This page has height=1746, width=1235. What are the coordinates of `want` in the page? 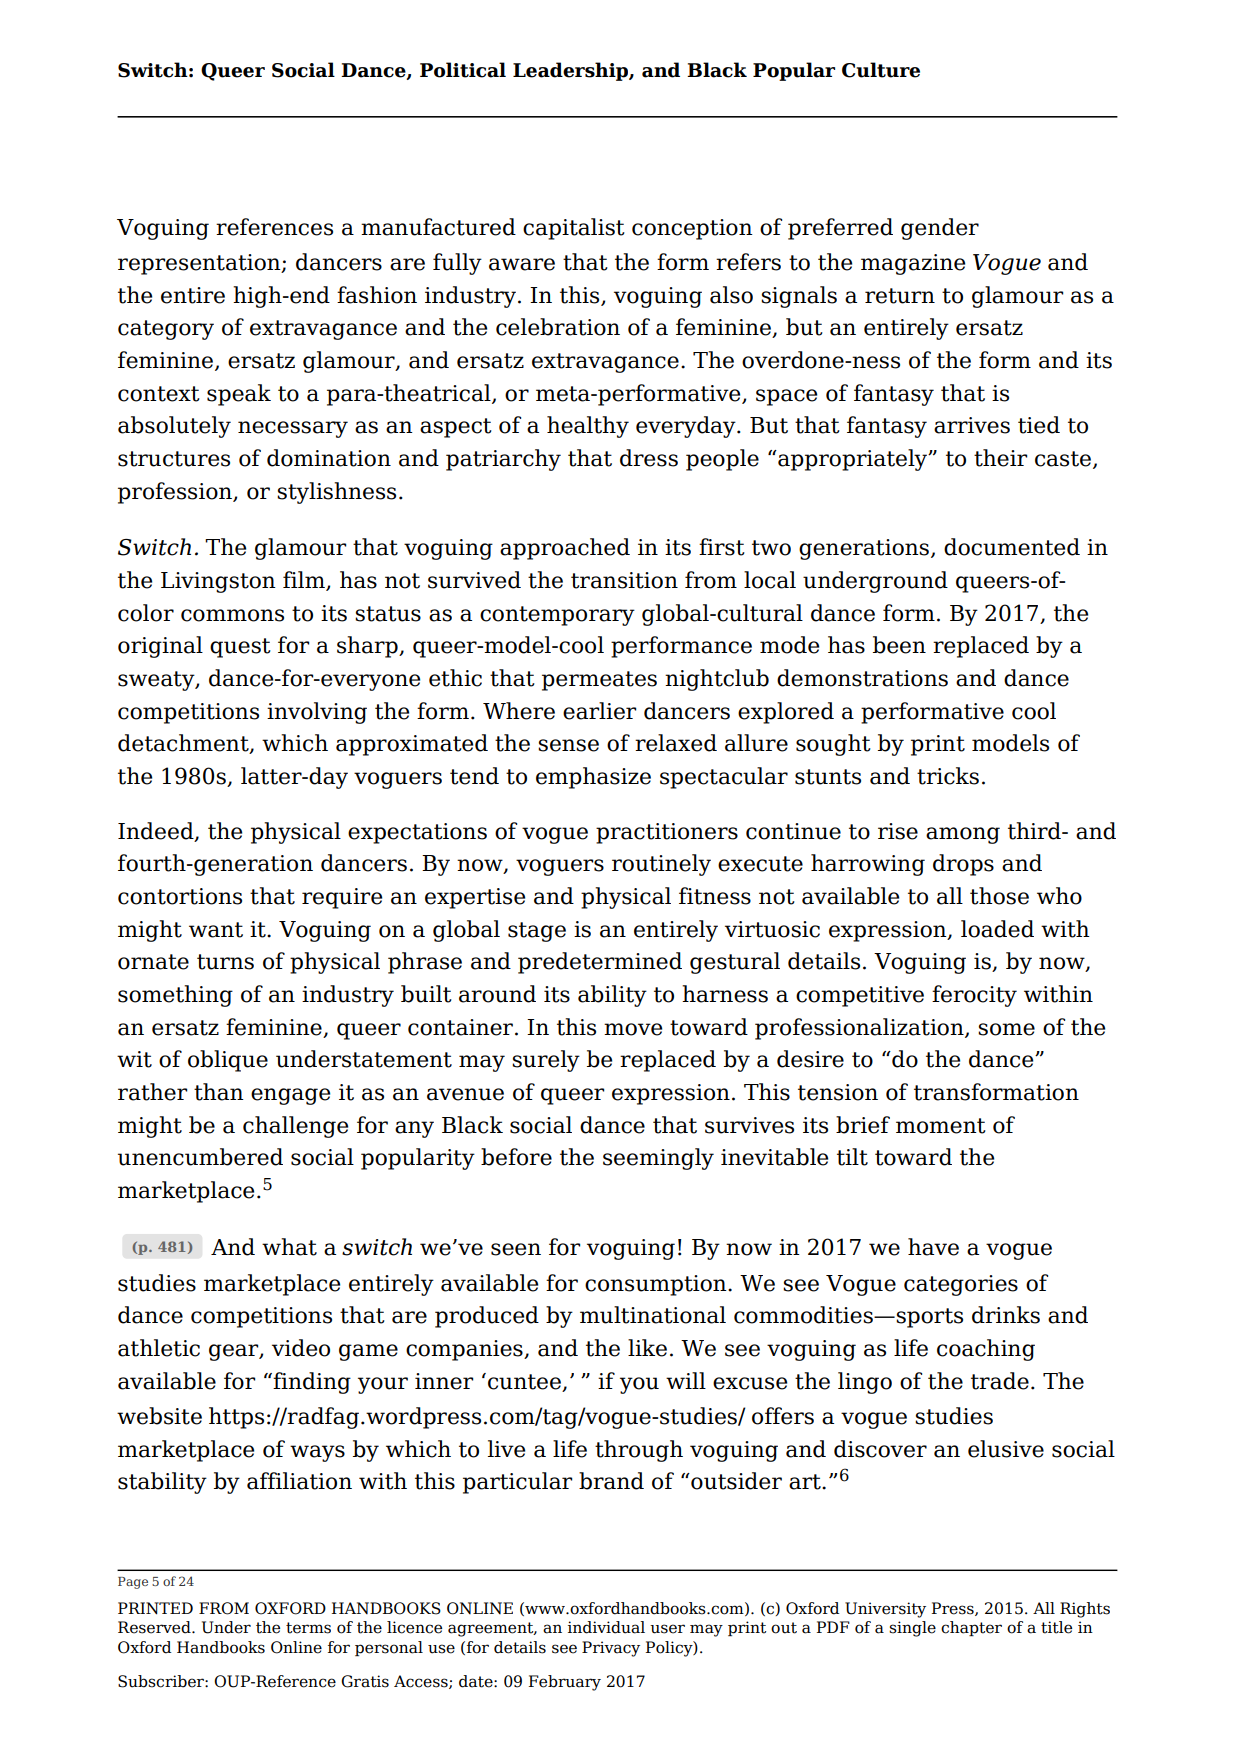 It's located at (216, 930).
